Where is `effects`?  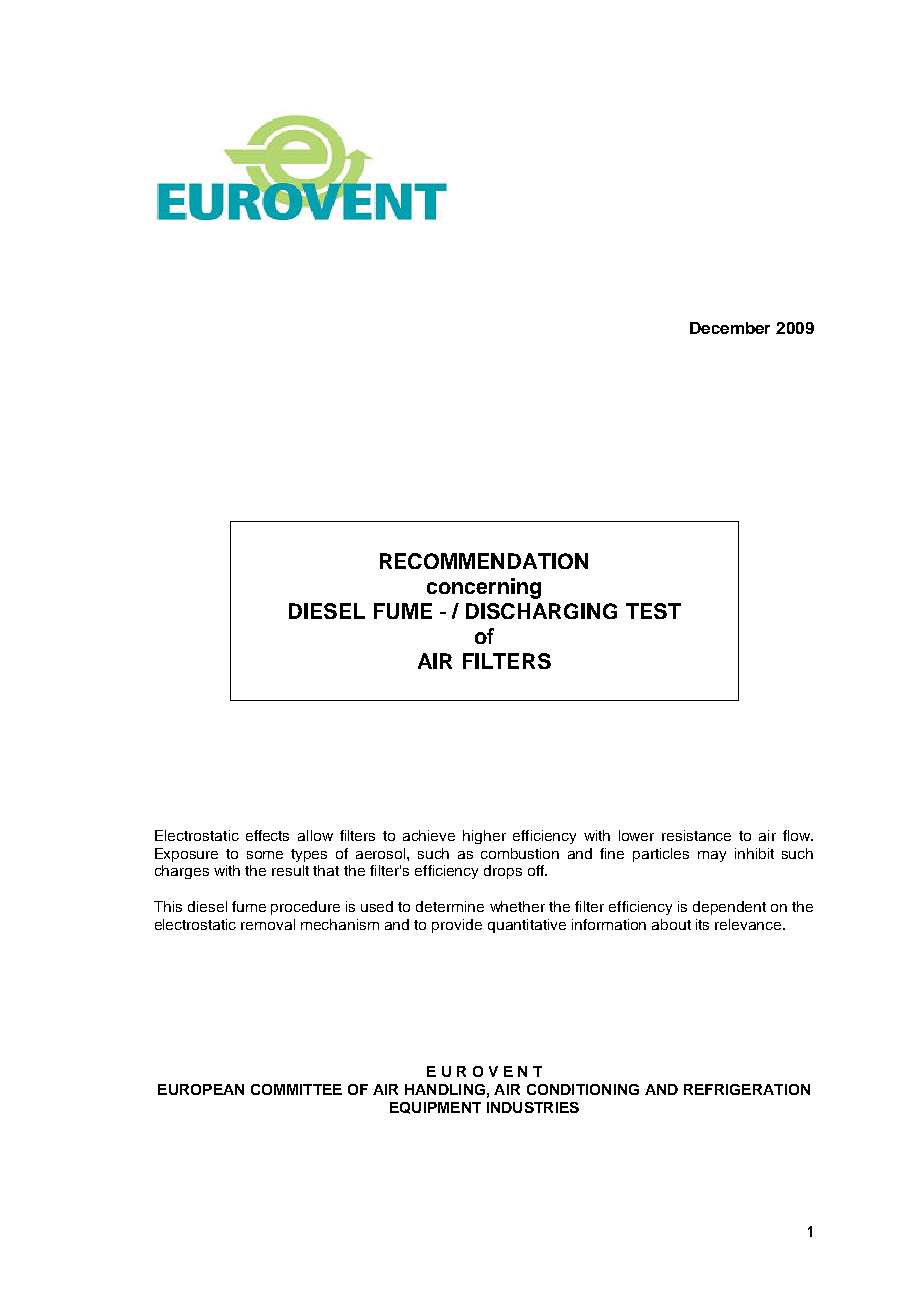
effects is located at coordinates (267, 835).
